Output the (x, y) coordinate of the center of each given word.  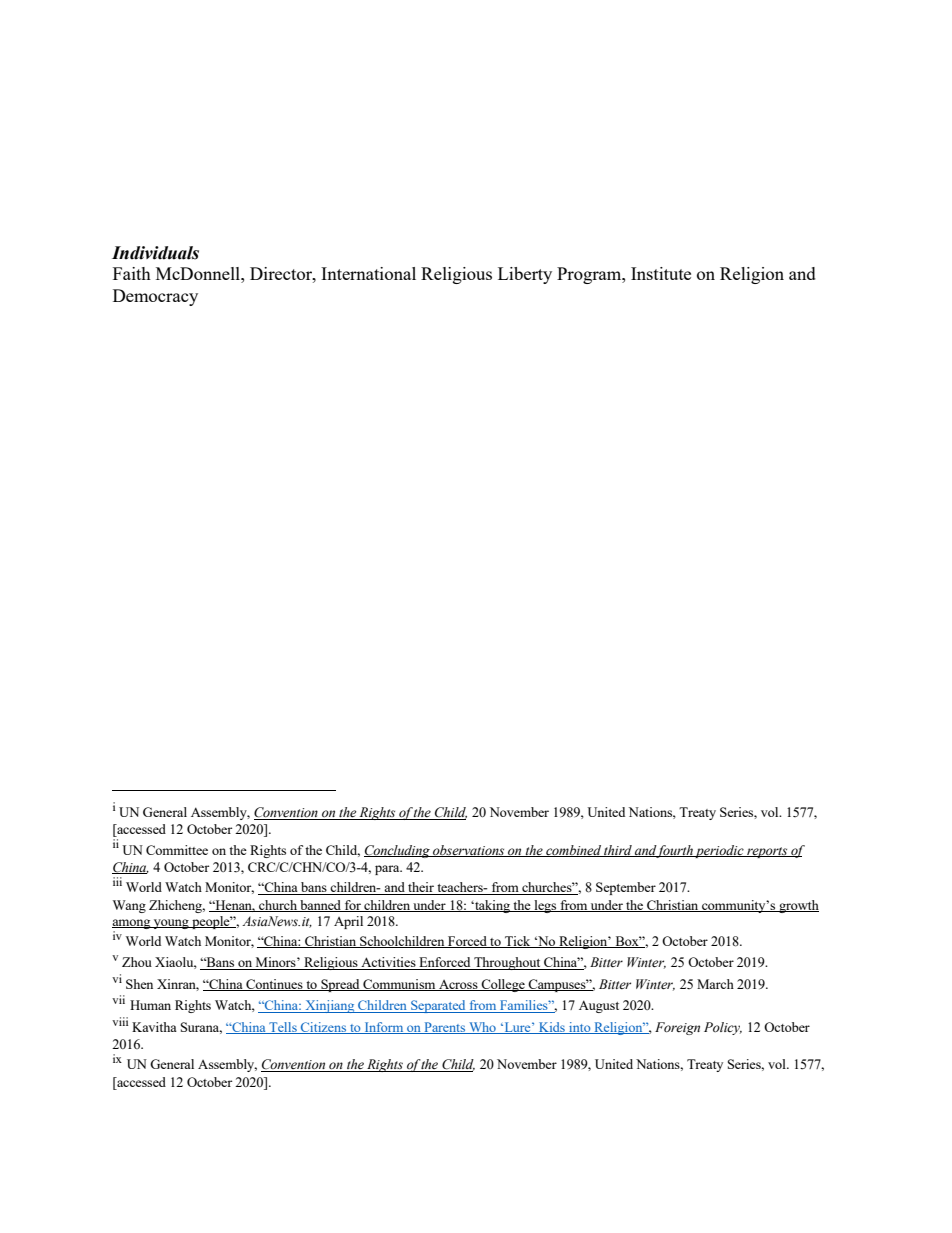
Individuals (155, 253)
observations (469, 851)
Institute (661, 273)
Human (150, 1005)
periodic (720, 851)
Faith (132, 273)
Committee (177, 850)
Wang (129, 906)
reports (767, 852)
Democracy (155, 297)
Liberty (525, 275)
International (368, 273)
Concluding (398, 851)
